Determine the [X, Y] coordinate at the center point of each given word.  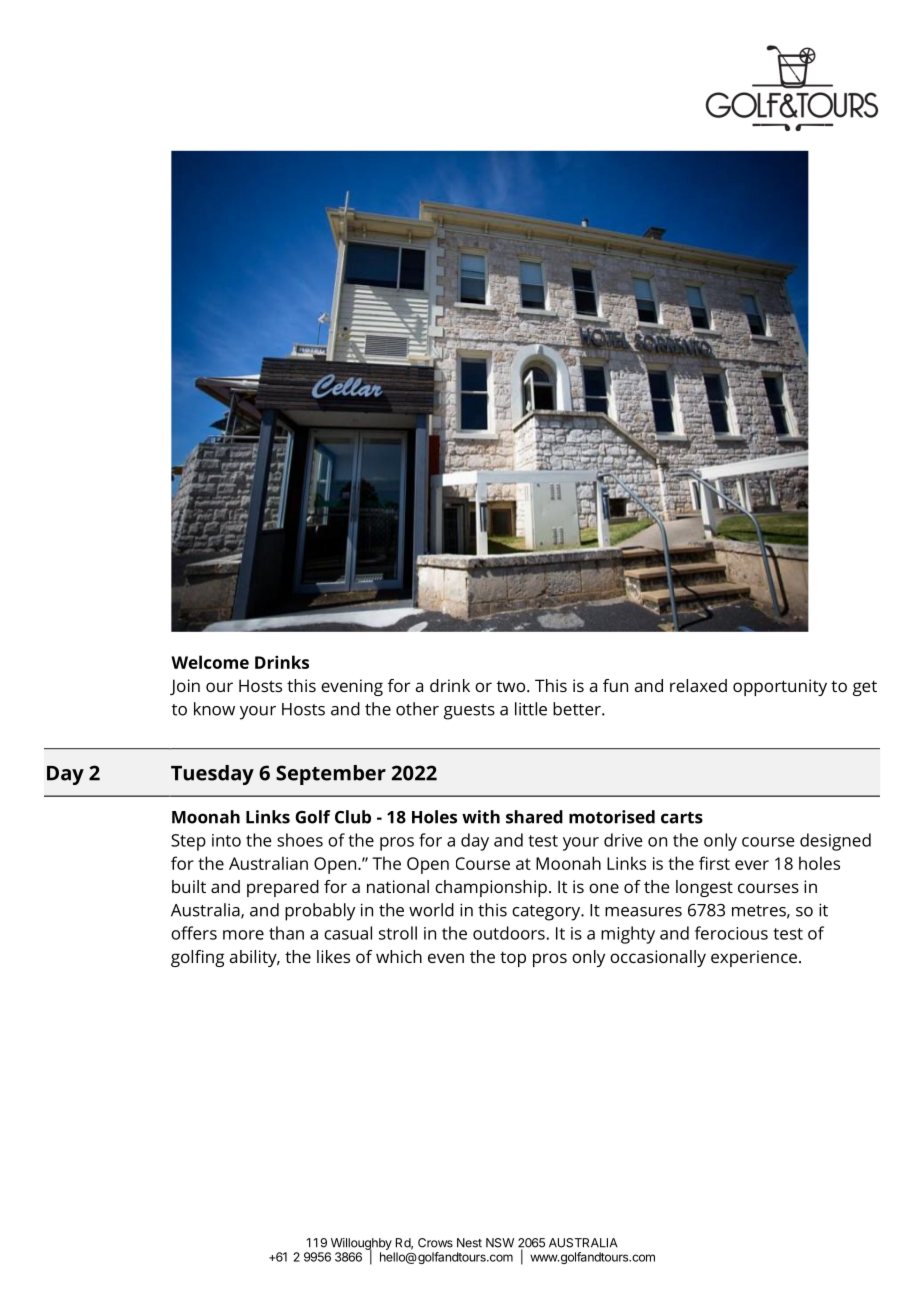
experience [754, 958]
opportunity [780, 687]
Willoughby [361, 1245]
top [513, 959]
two [512, 686]
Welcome [210, 662]
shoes [300, 840]
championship [491, 888]
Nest [469, 1243]
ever [752, 865]
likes [333, 956]
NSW [500, 1243]
